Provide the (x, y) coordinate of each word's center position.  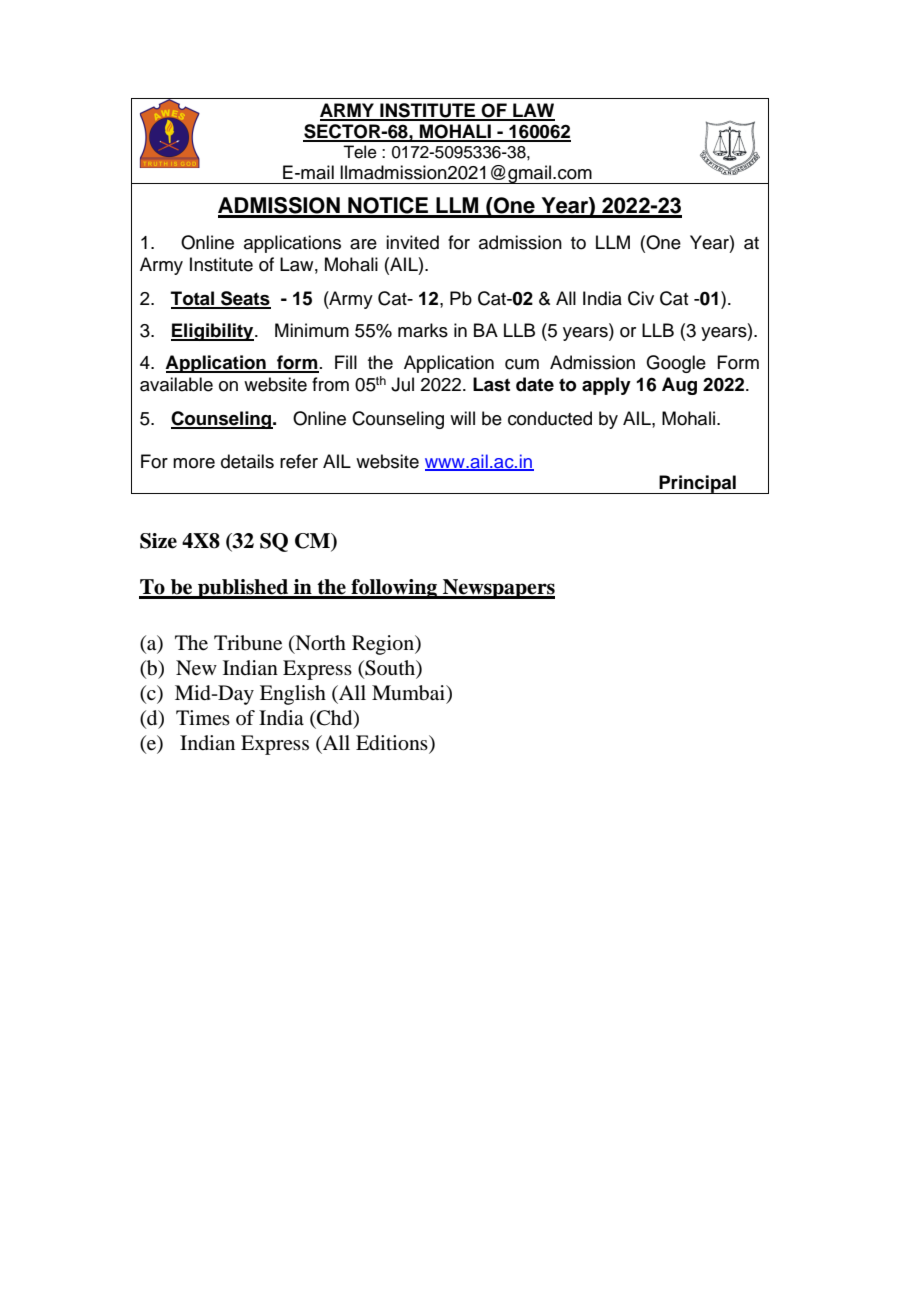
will (462, 418)
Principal (697, 484)
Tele (360, 152)
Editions (393, 744)
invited (412, 242)
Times (203, 717)
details (247, 461)
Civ (641, 298)
